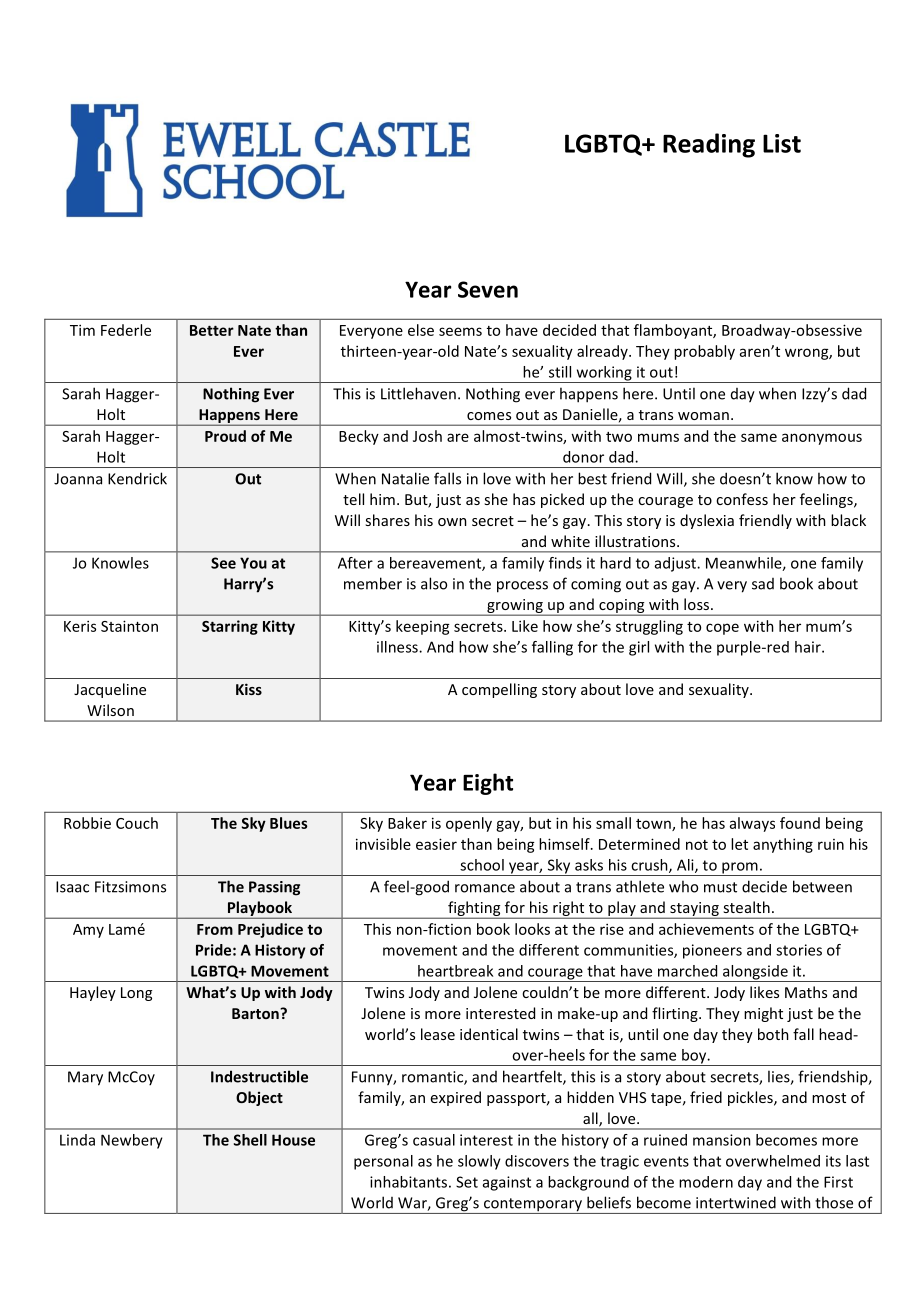 This screenshot has width=924, height=1308. What do you see at coordinates (427, 436) in the screenshot?
I see `Josh` at bounding box center [427, 436].
